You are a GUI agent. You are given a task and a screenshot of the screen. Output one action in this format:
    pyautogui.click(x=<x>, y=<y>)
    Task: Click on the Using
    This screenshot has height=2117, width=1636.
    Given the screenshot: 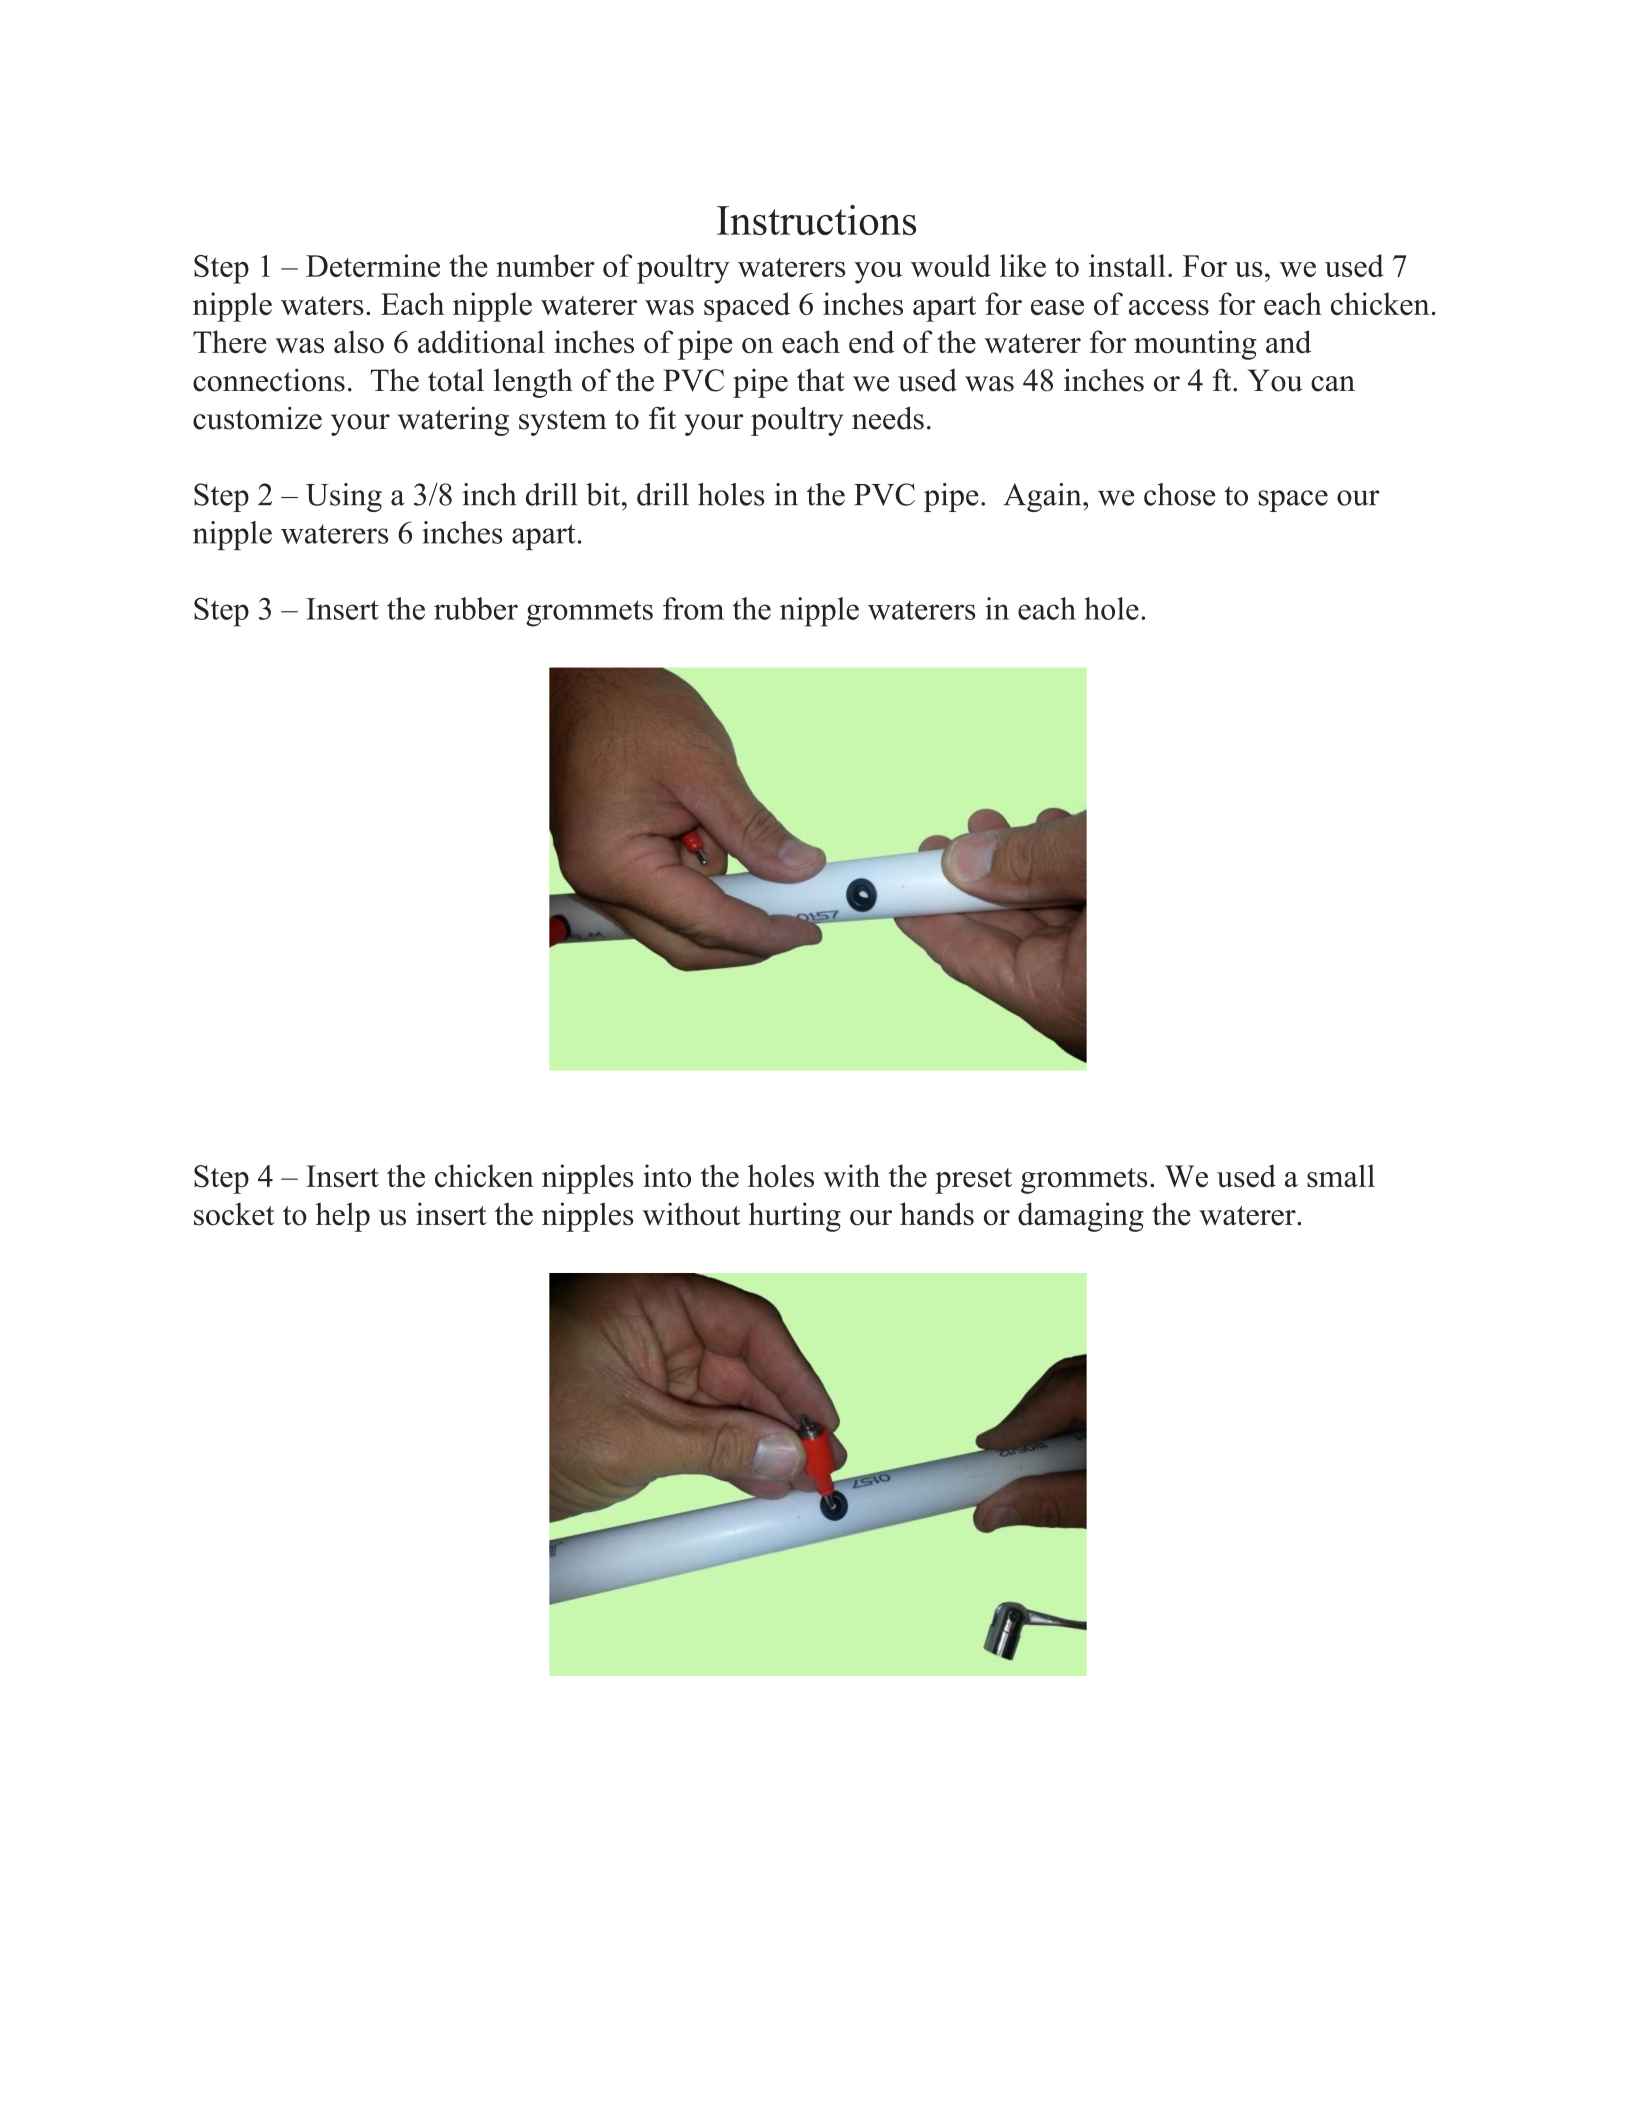 What is the action you would take?
    pyautogui.click(x=344, y=497)
